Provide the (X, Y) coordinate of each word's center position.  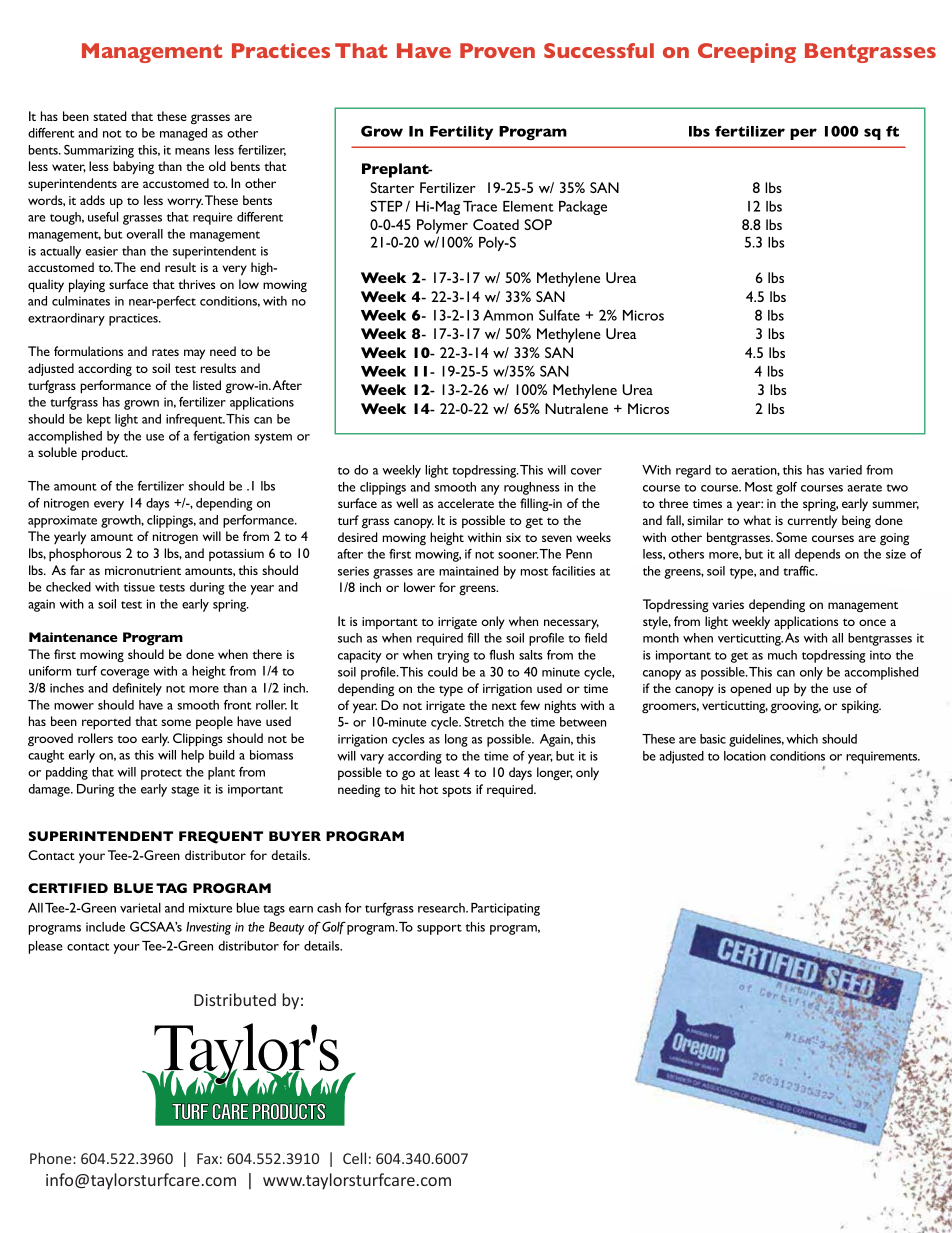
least (447, 772)
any (490, 490)
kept (99, 420)
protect (161, 774)
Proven (497, 50)
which (802, 739)
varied (845, 470)
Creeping (747, 53)
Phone (52, 1158)
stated (110, 116)
